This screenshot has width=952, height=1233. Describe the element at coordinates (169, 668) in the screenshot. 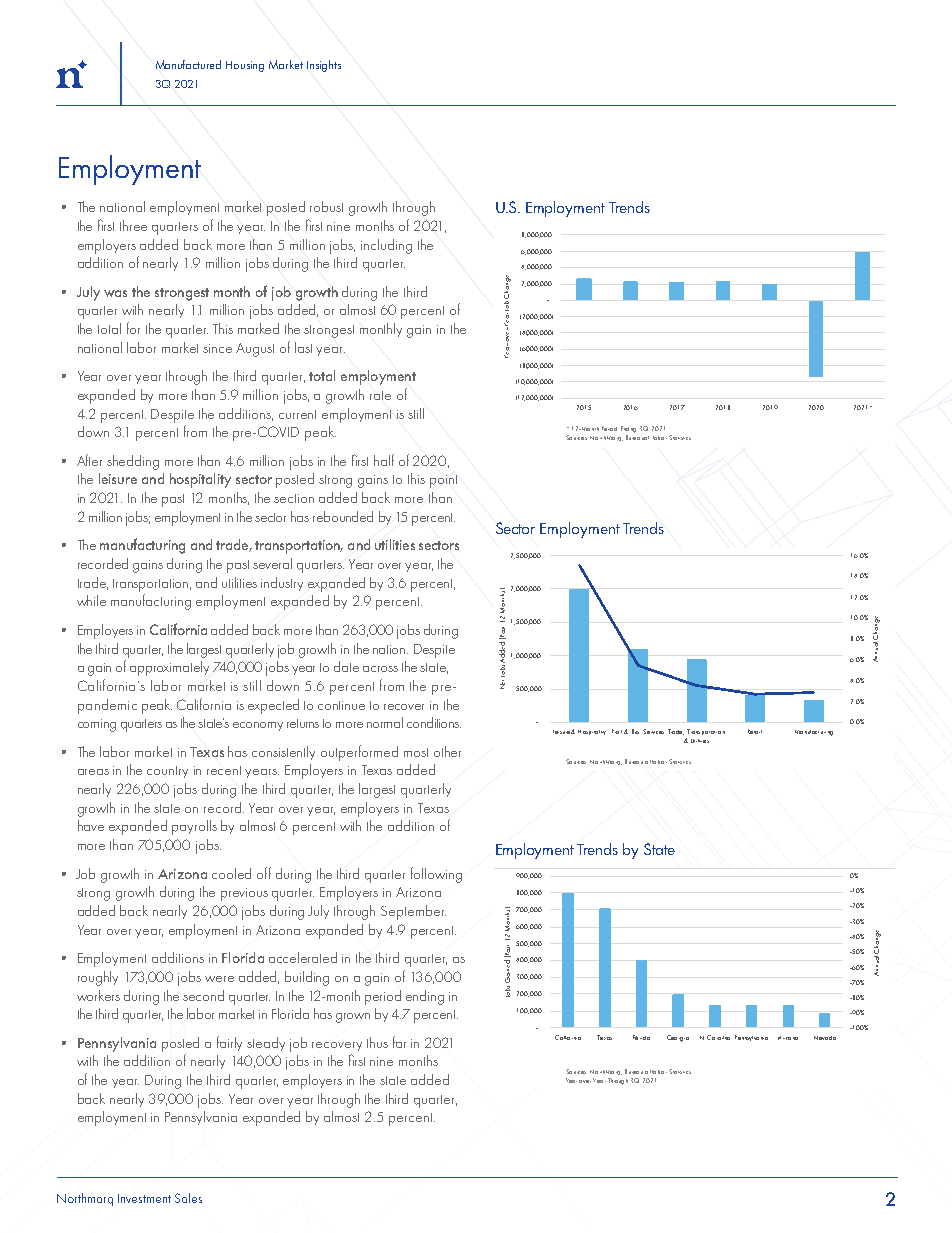

I see `approximately` at that location.
